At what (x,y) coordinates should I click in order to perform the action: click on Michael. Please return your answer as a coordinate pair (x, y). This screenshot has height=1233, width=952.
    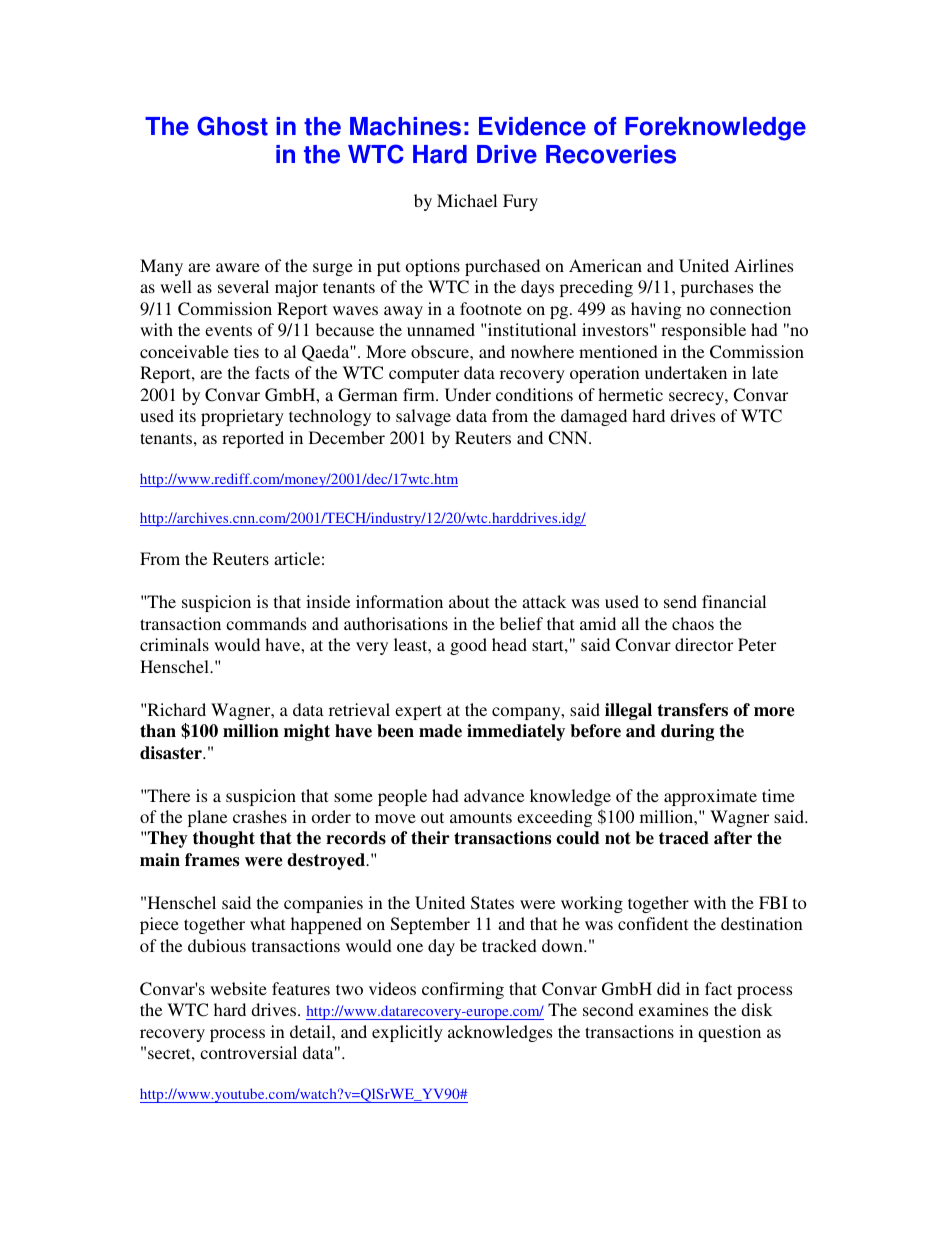
    Looking at the image, I should click on (467, 200).
